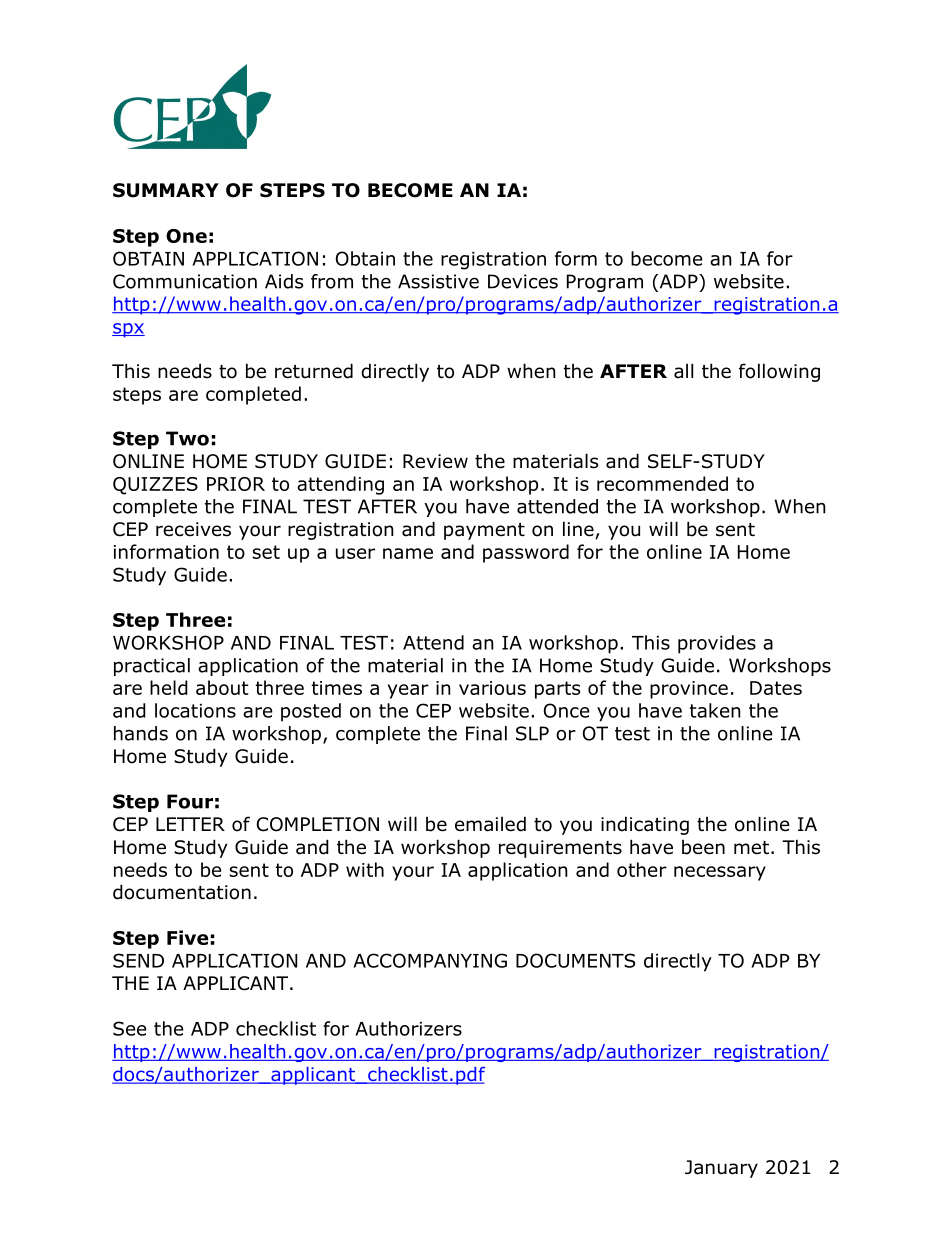  I want to click on various, so click(492, 688).
